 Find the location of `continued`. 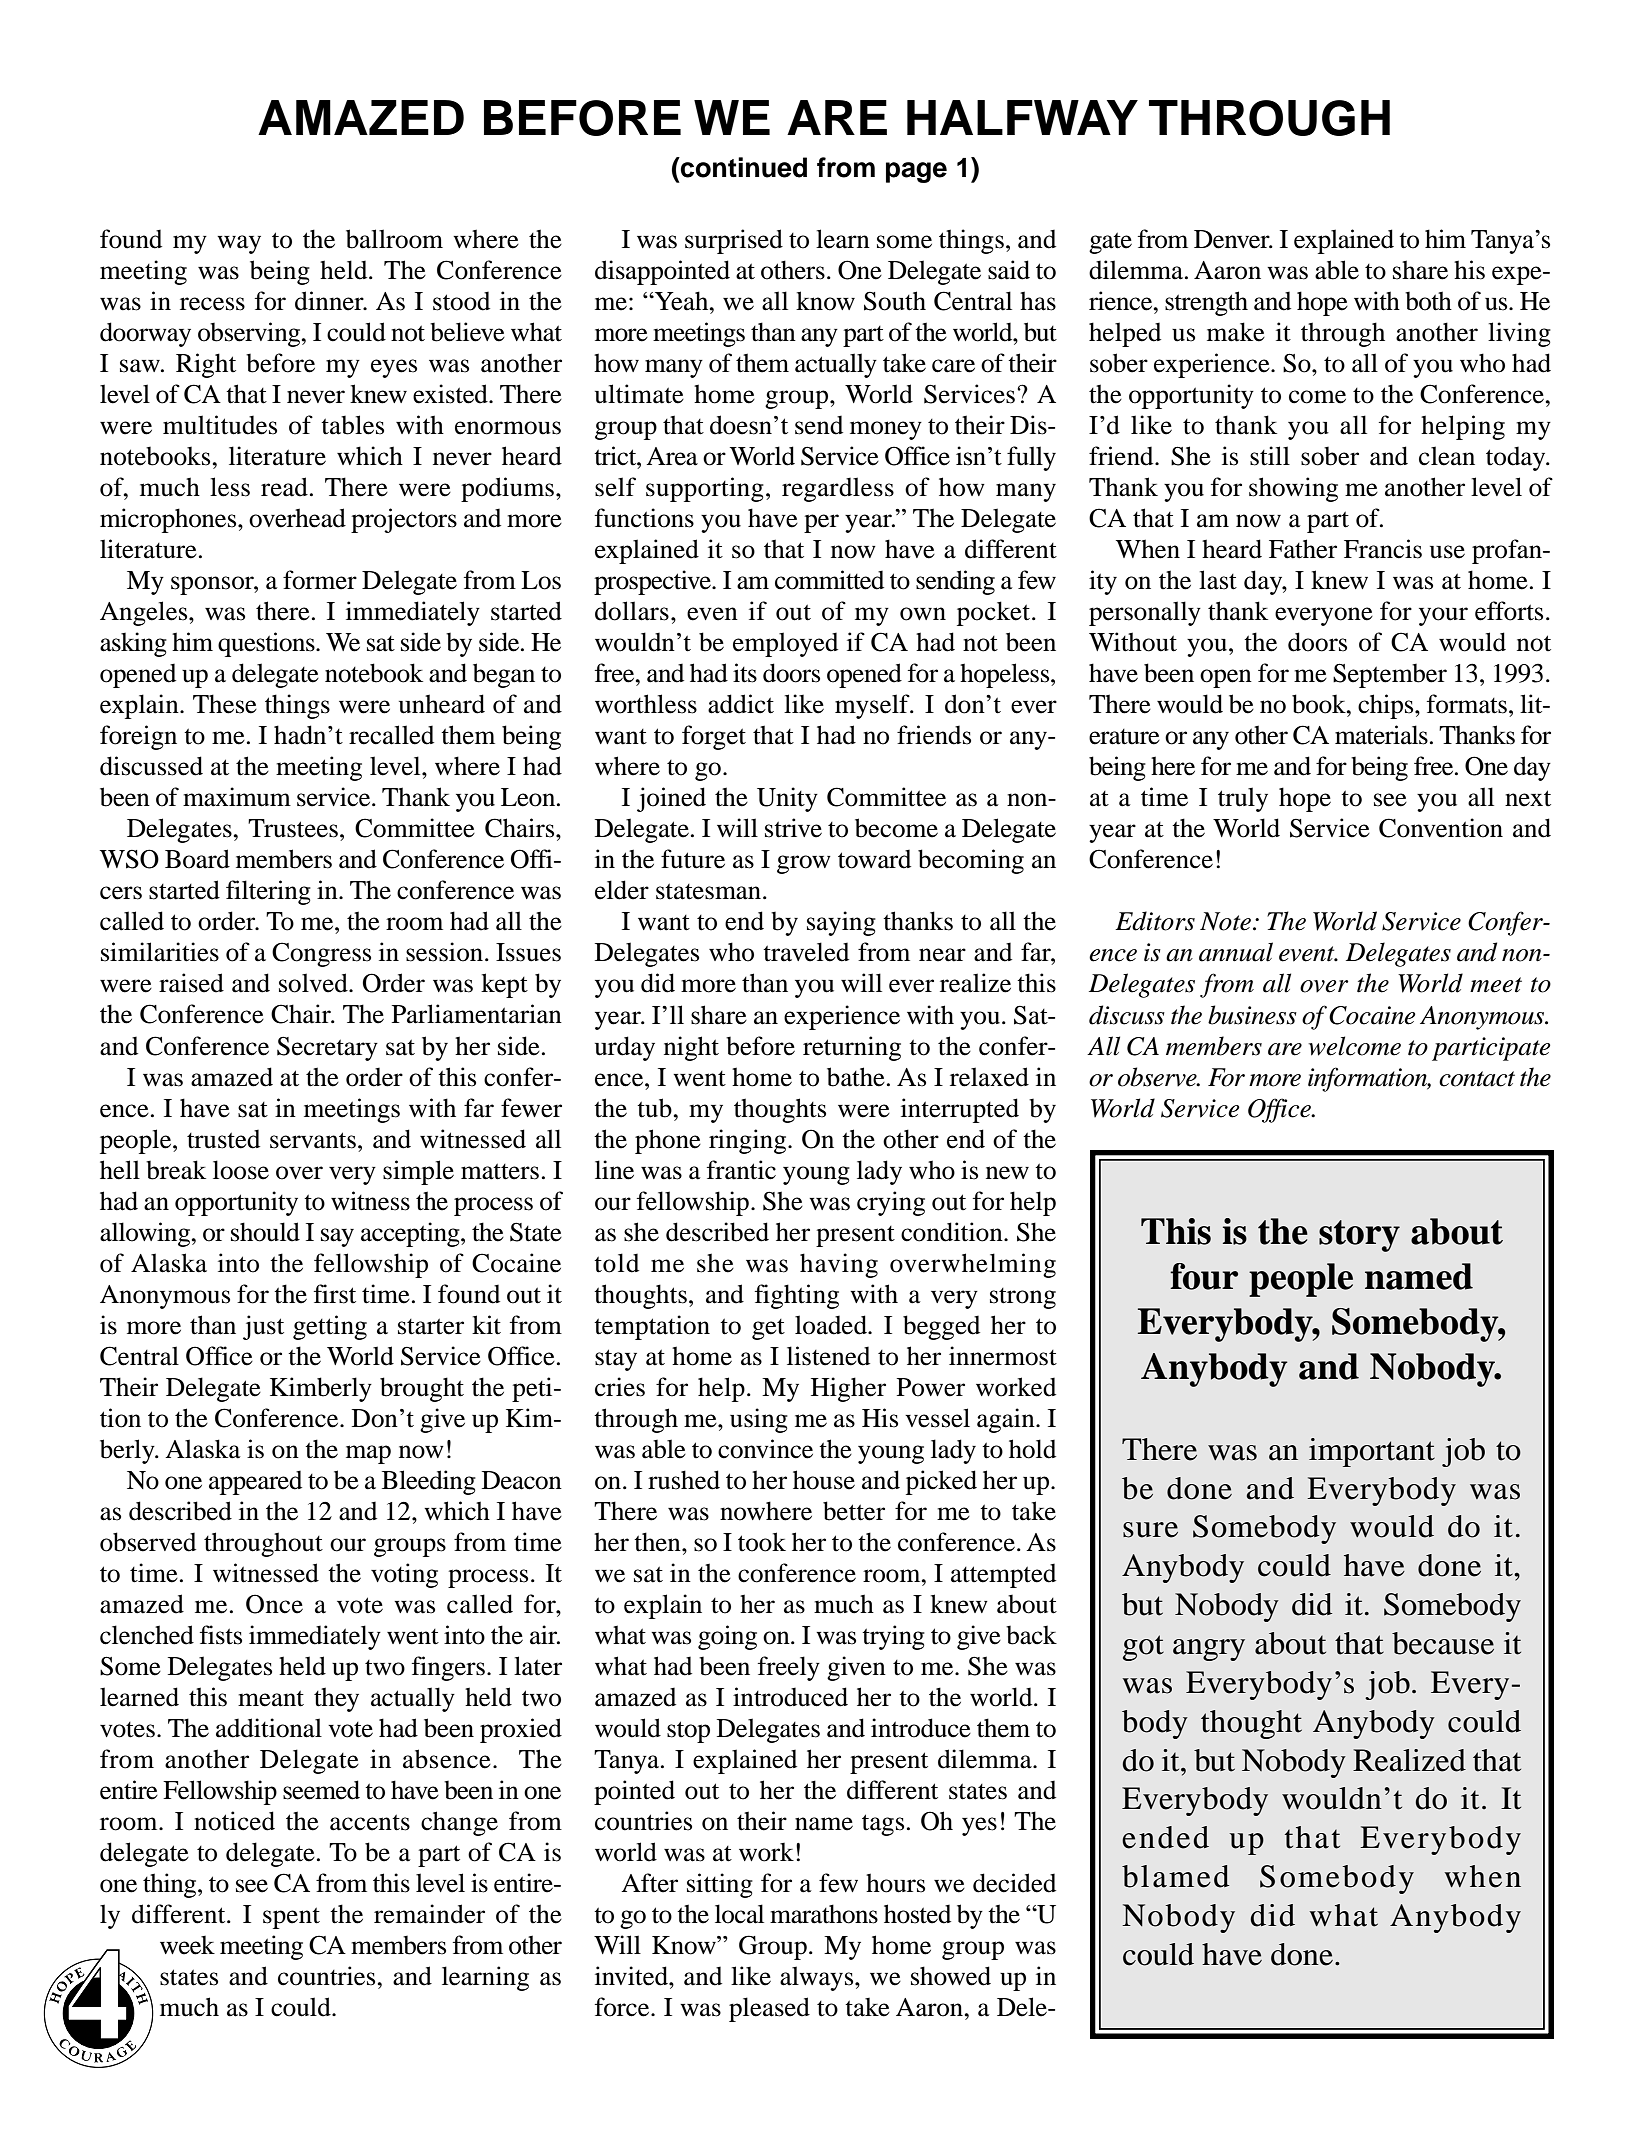

continued is located at coordinates (743, 167).
